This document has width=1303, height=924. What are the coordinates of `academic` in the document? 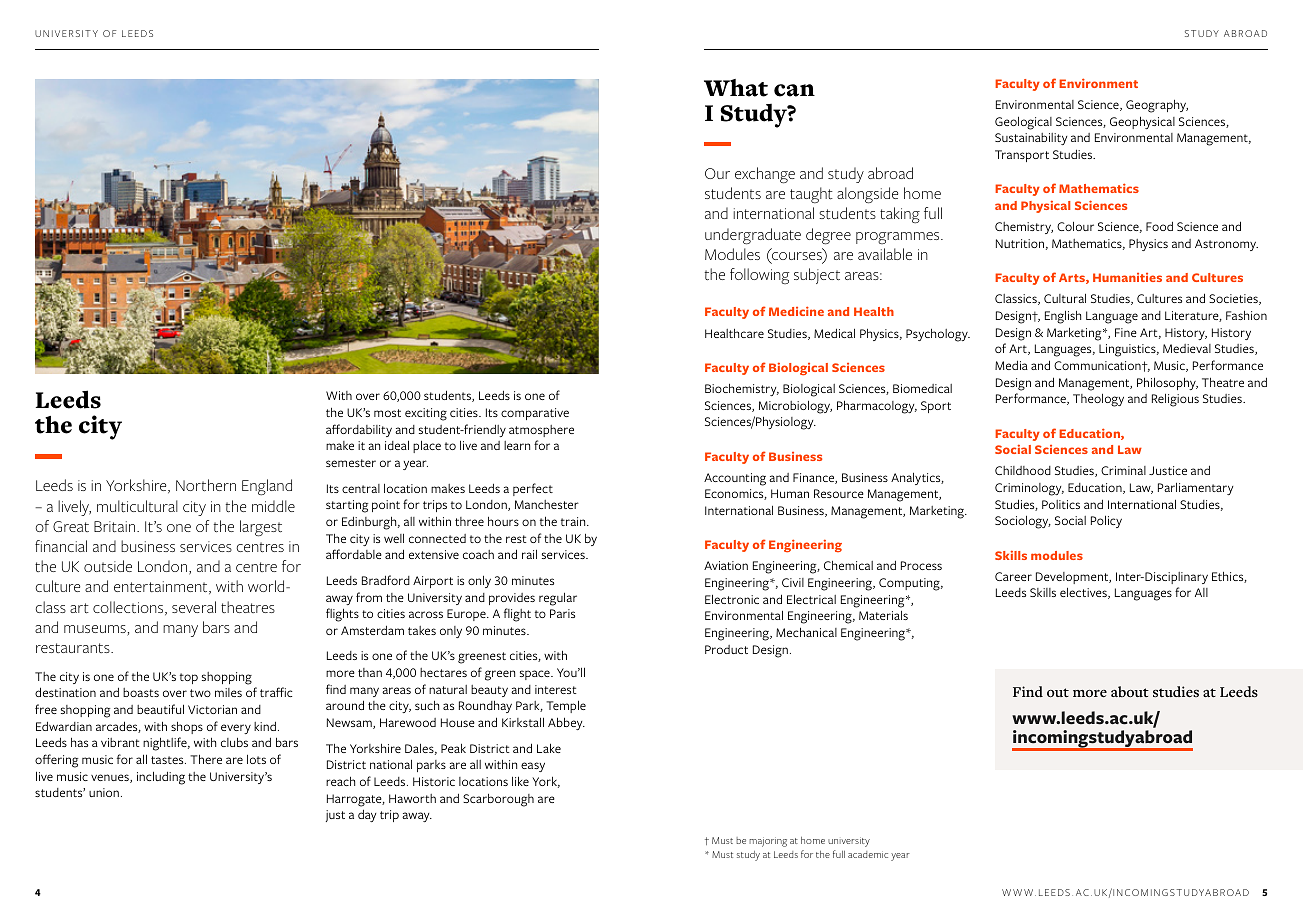 It's located at (868, 854).
